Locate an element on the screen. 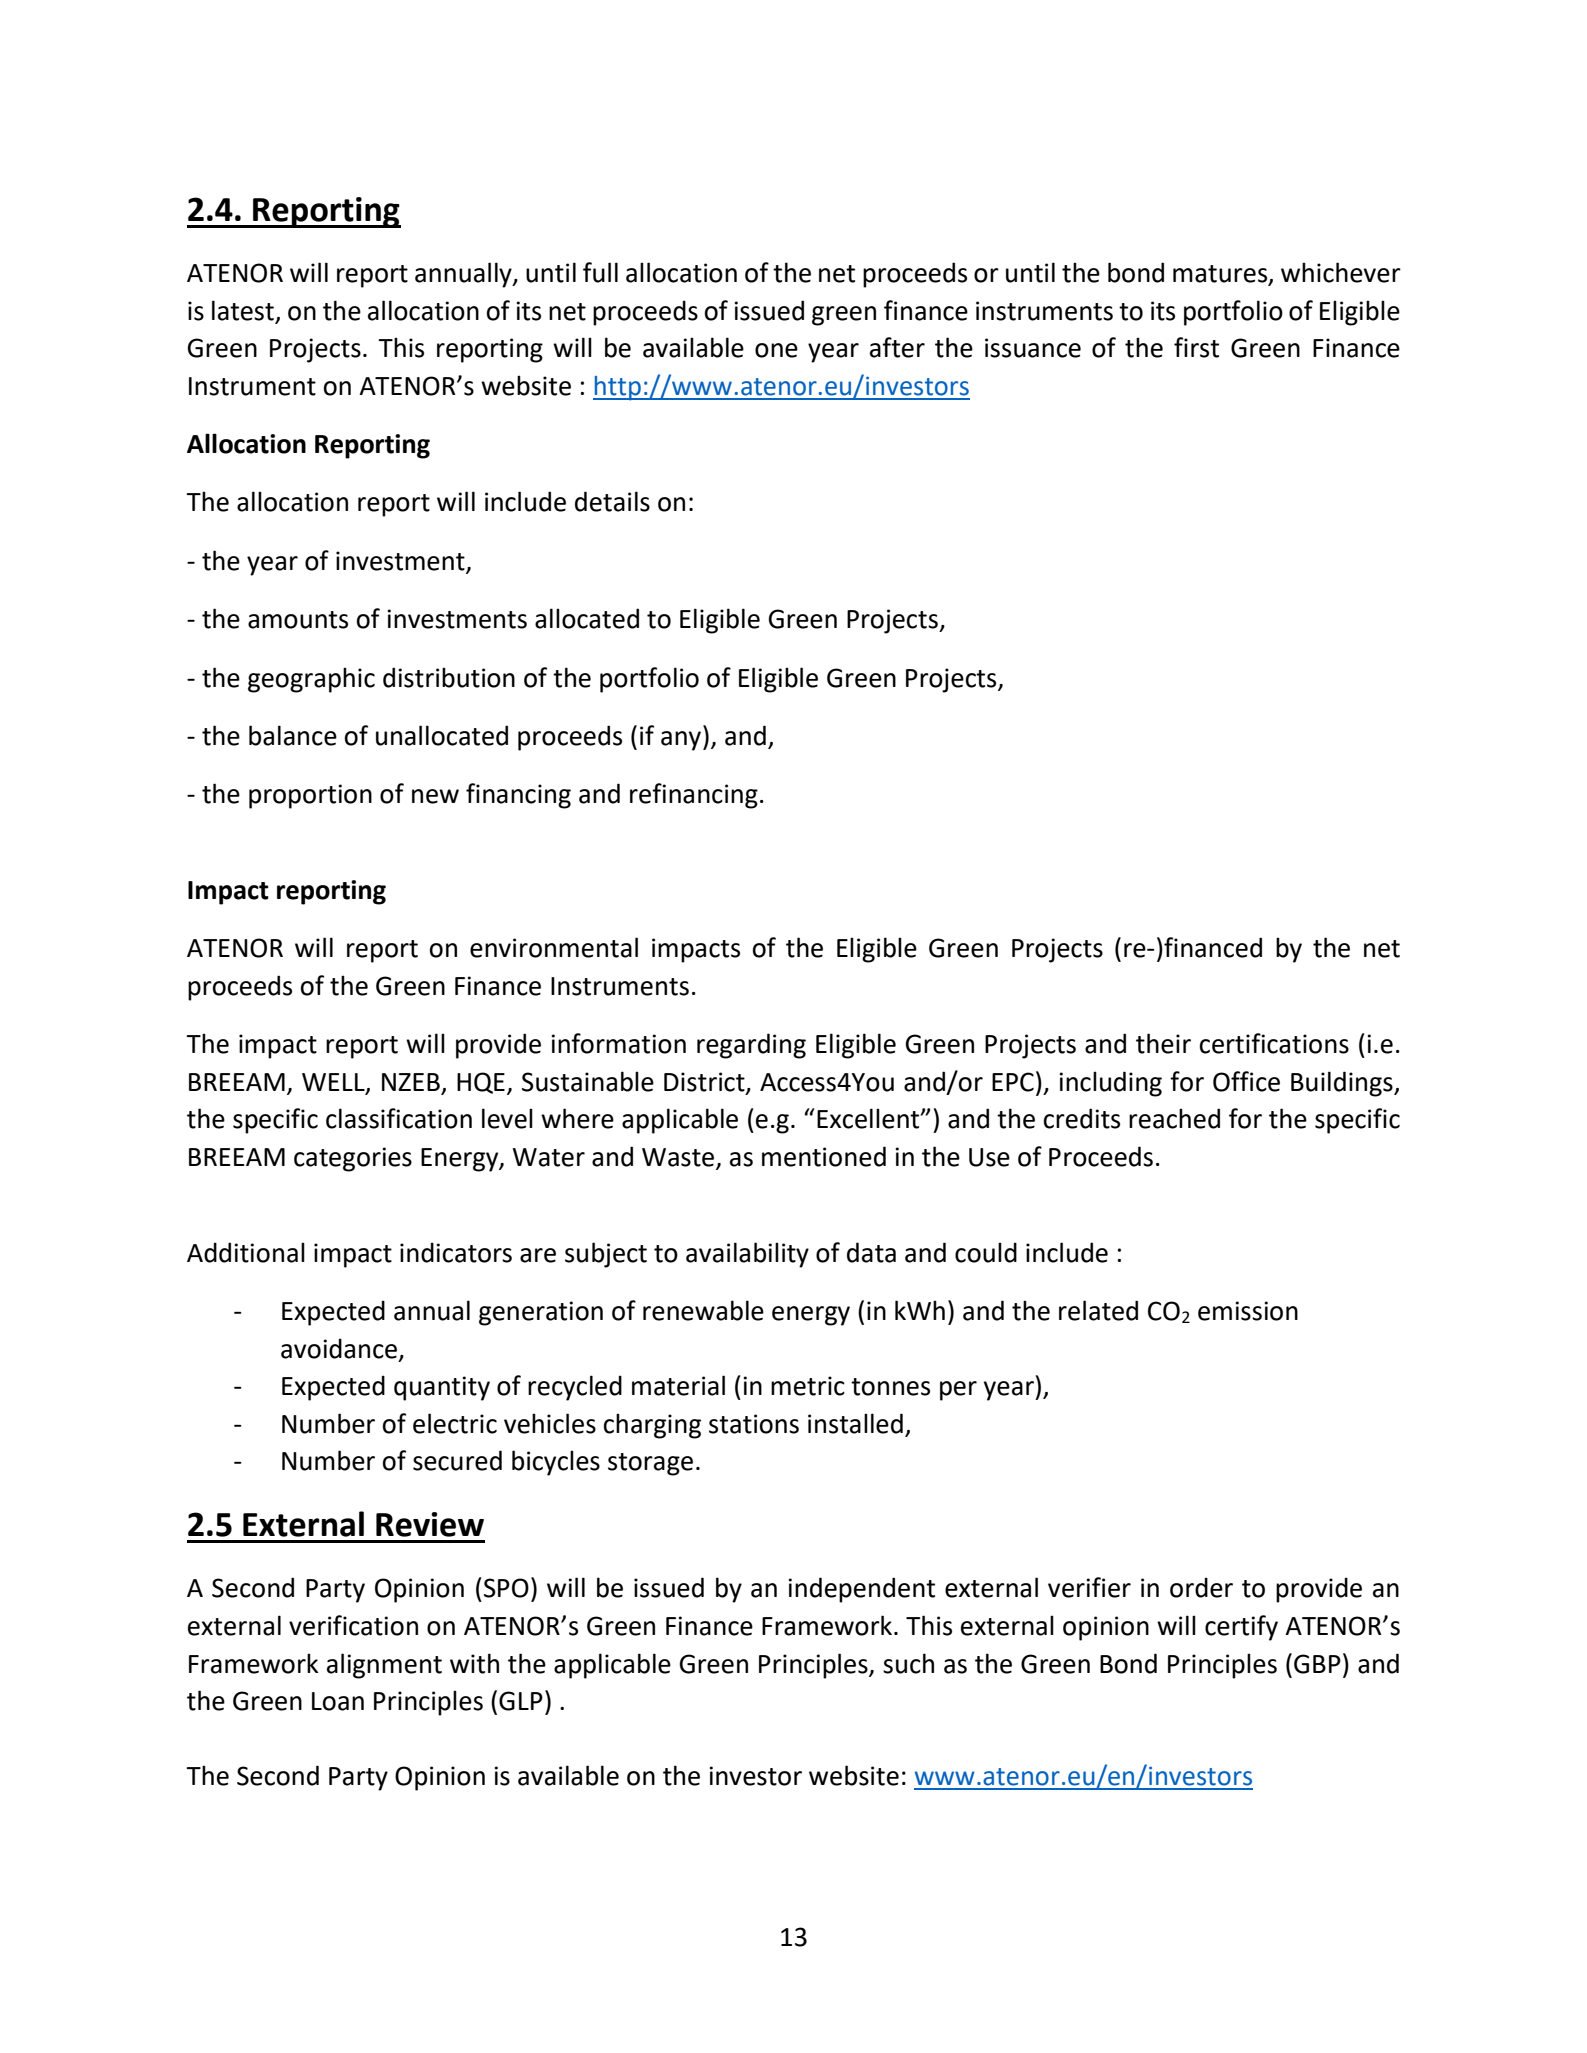  their is located at coordinates (1163, 1043).
